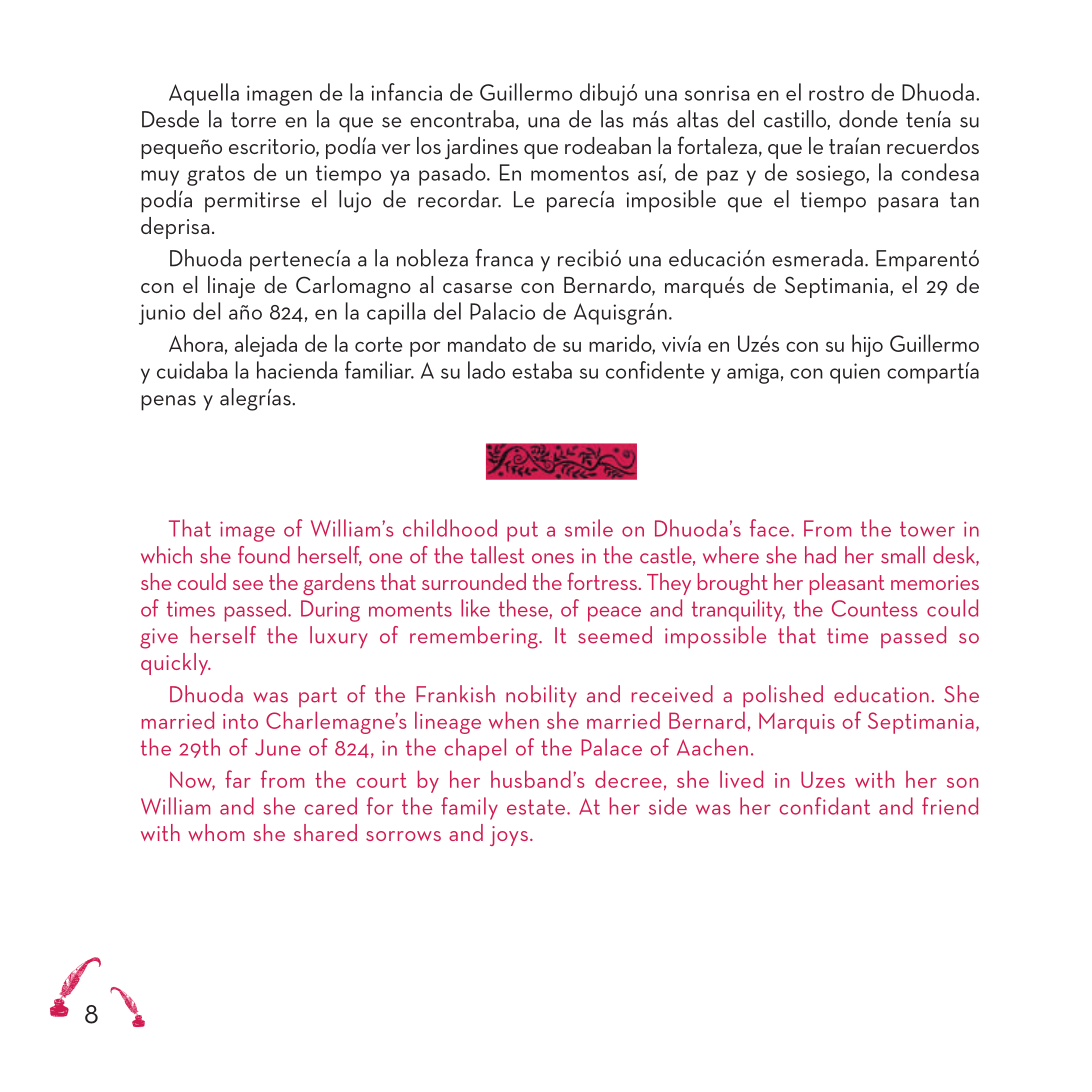 This screenshot has width=1092, height=1092. I want to click on whom, so click(216, 832).
